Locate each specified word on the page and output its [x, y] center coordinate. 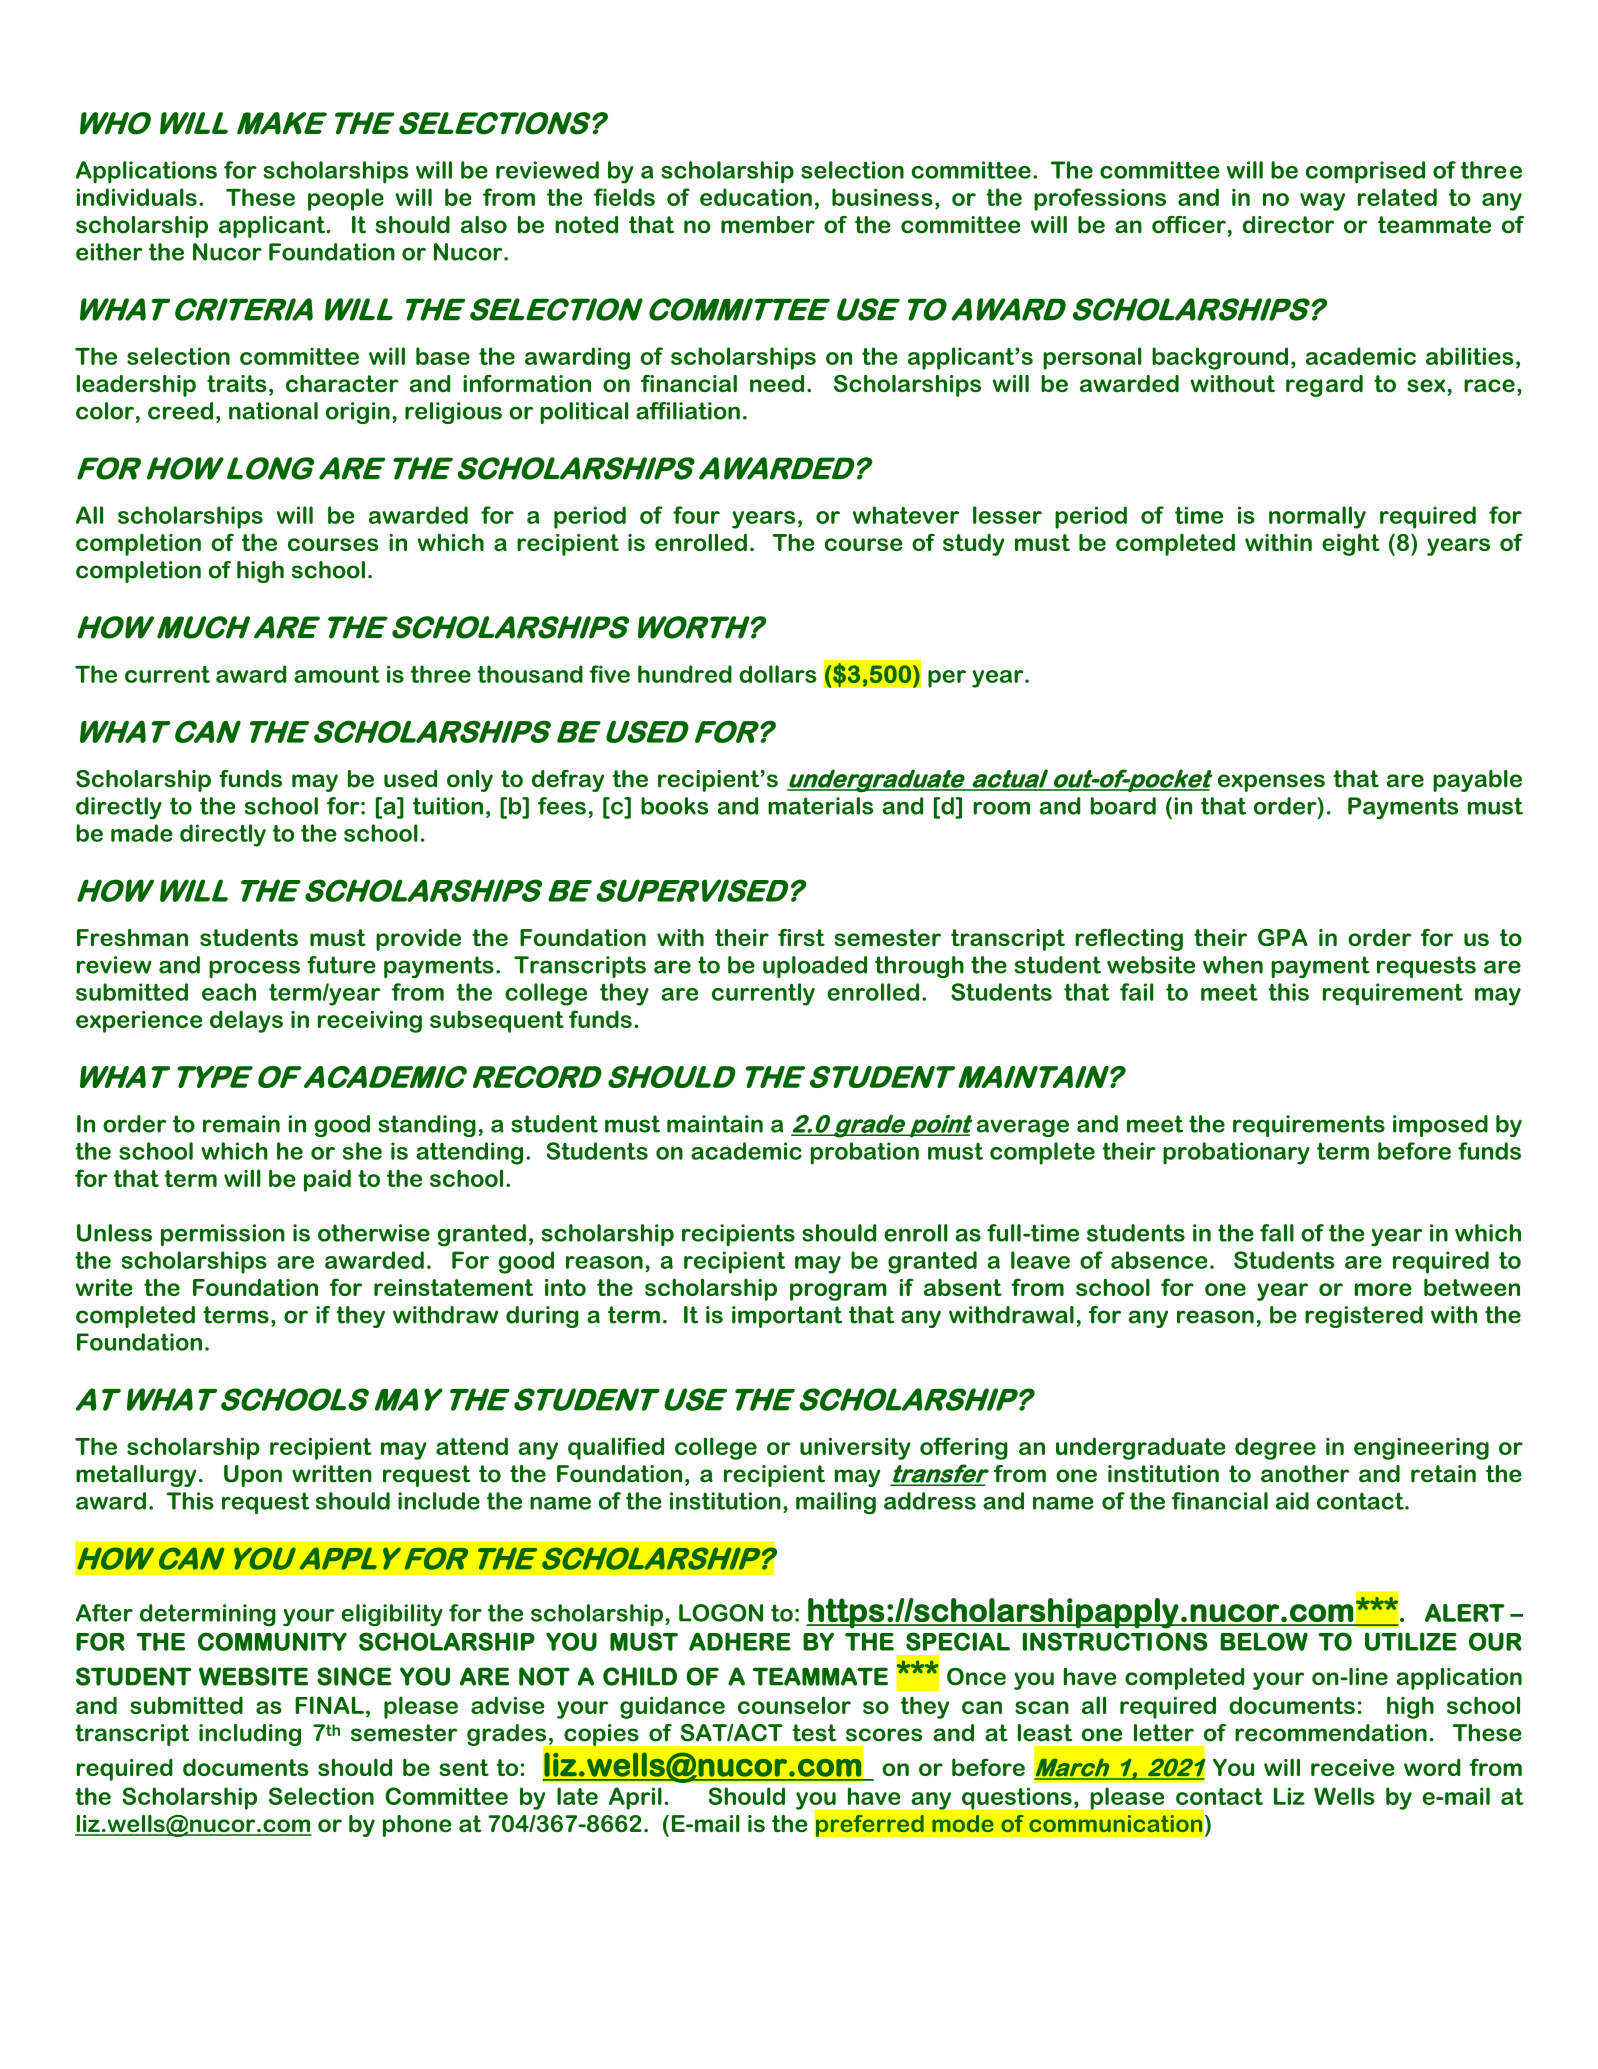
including [250, 1735]
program [838, 1292]
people [346, 199]
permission [223, 1235]
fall [1277, 1233]
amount [337, 674]
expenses [1271, 783]
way [1322, 202]
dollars [778, 674]
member [768, 225]
